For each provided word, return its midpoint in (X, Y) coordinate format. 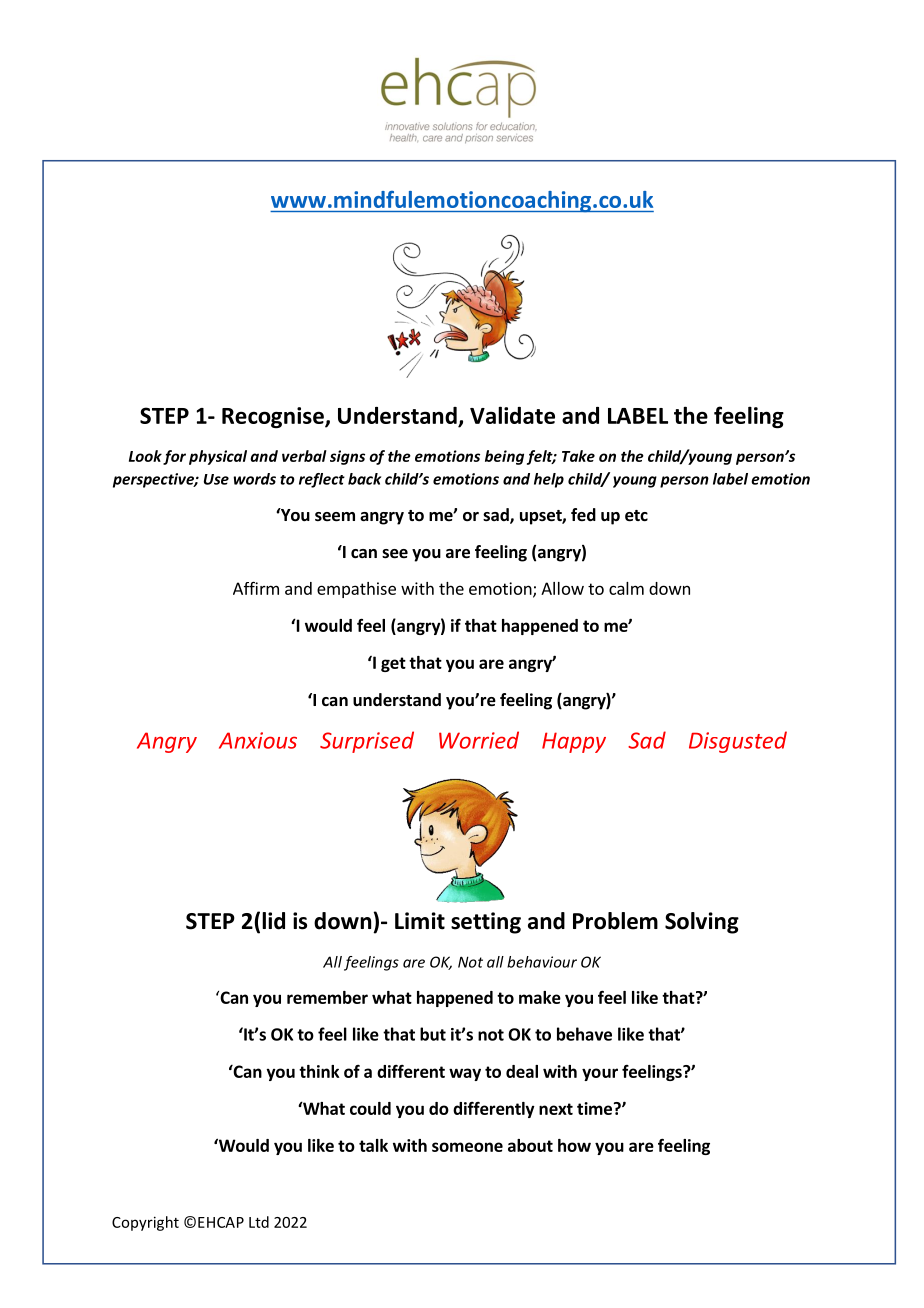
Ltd (259, 1222)
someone (467, 1147)
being (504, 457)
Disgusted (738, 742)
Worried (479, 740)
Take (578, 456)
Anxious (258, 740)
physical (218, 457)
